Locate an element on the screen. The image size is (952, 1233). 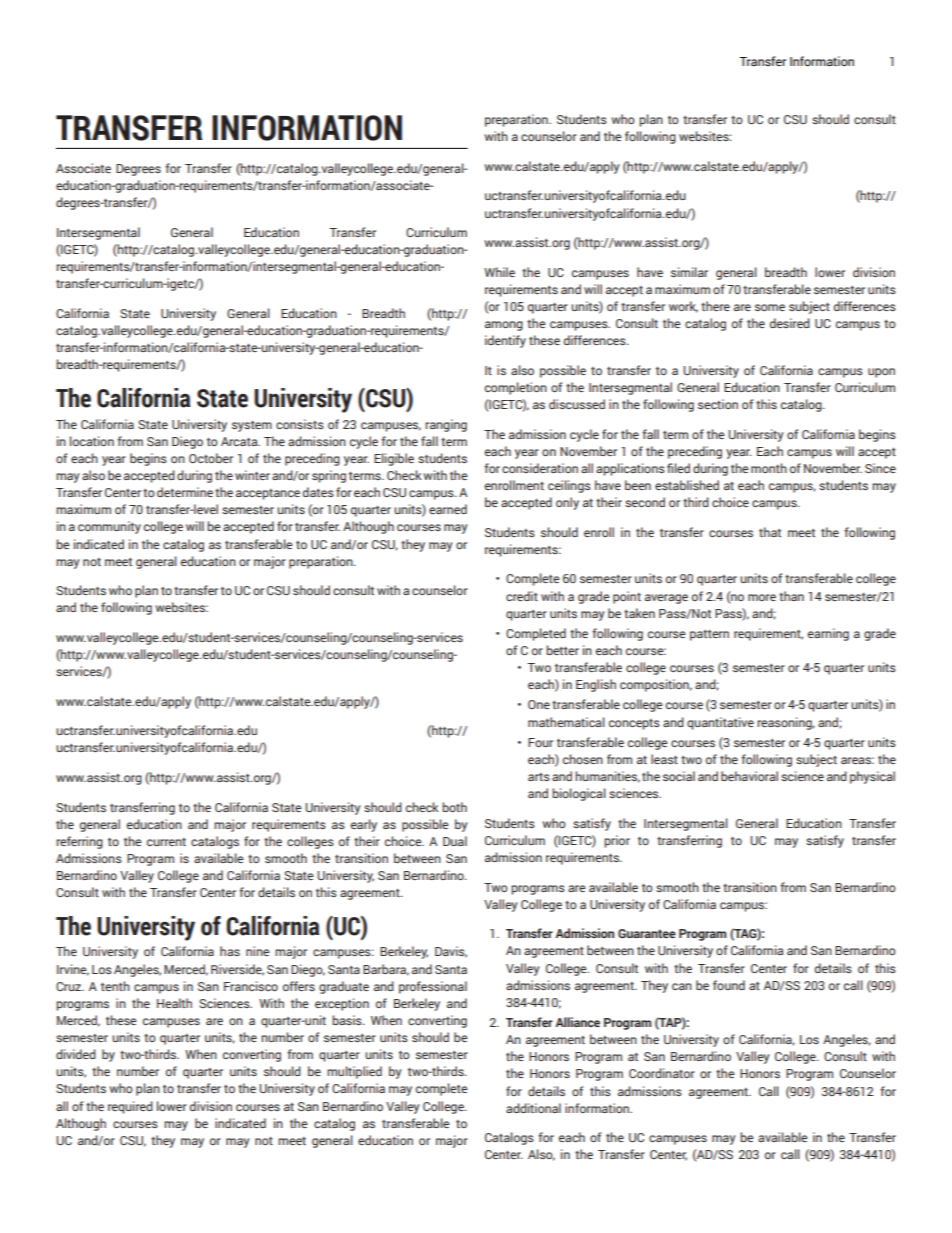
system is located at coordinates (252, 426).
